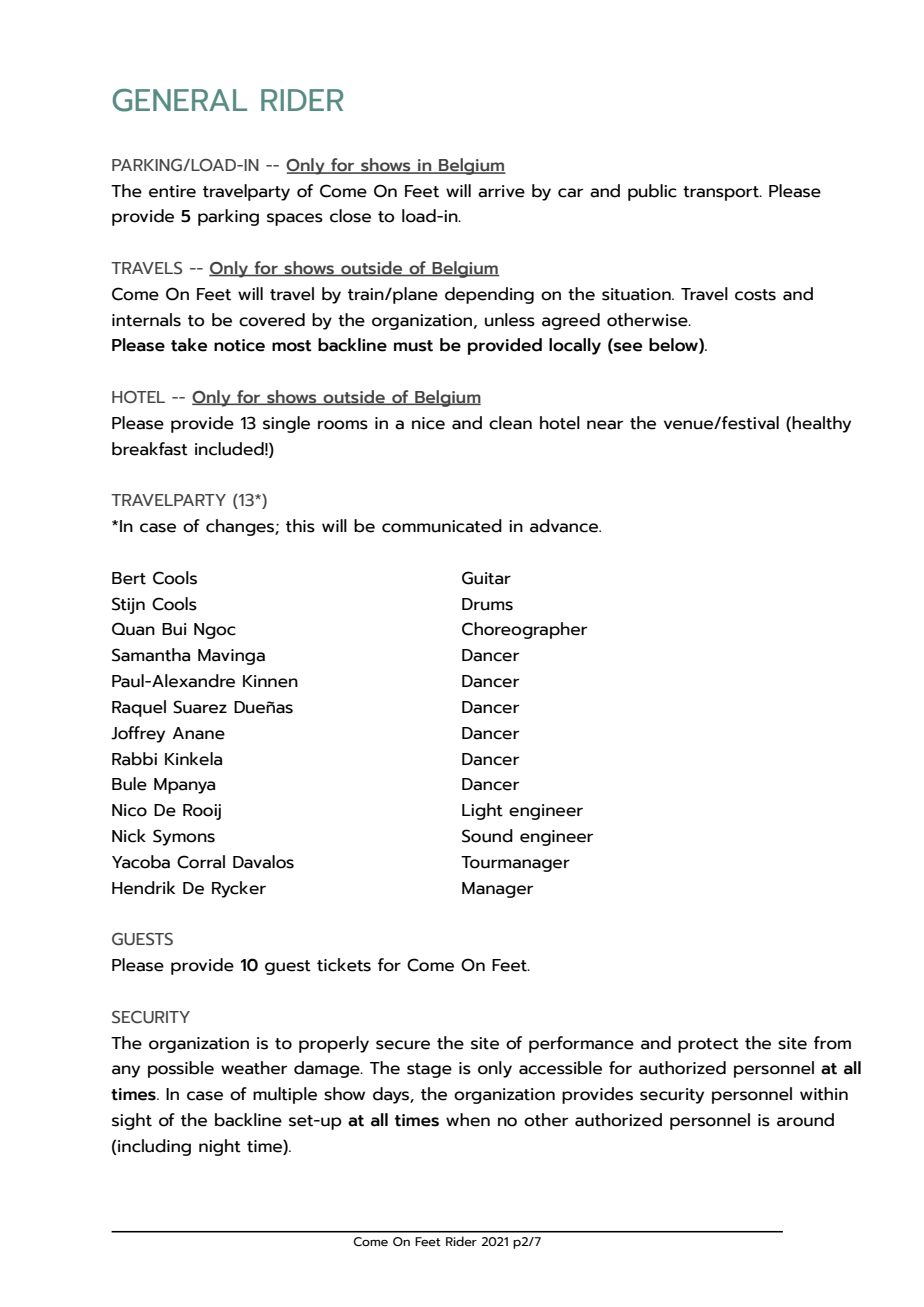 Image resolution: width=924 pixels, height=1307 pixels. Describe the element at coordinates (722, 193) in the document. I see `transport` at that location.
